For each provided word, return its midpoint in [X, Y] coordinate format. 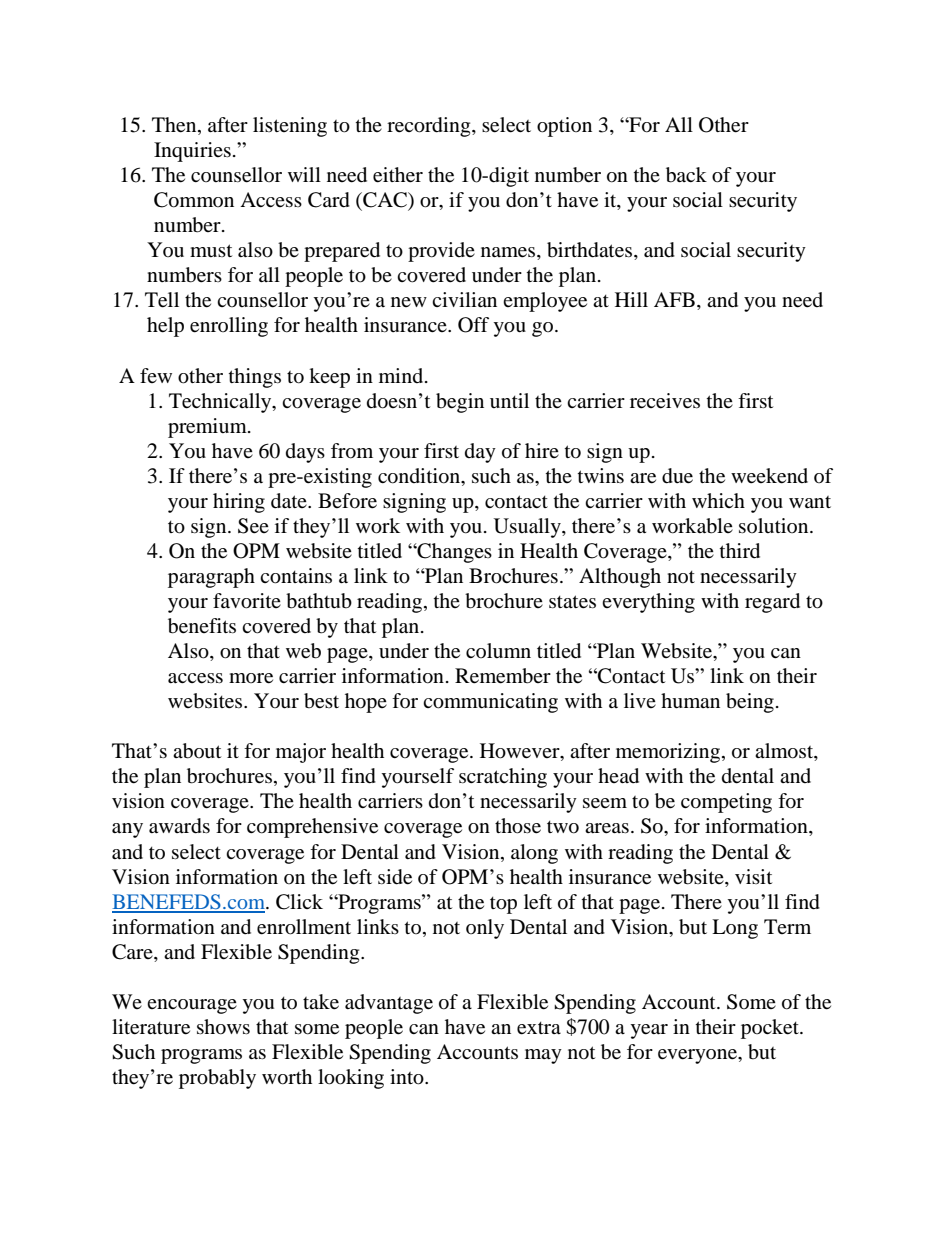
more [251, 678]
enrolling [229, 327]
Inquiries [192, 152]
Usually [528, 528]
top [503, 905]
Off [473, 325]
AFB [674, 299]
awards [179, 826]
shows [223, 1027]
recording [430, 127]
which [718, 500]
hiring [239, 503]
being [750, 703]
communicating [490, 703]
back [686, 175]
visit [753, 876]
